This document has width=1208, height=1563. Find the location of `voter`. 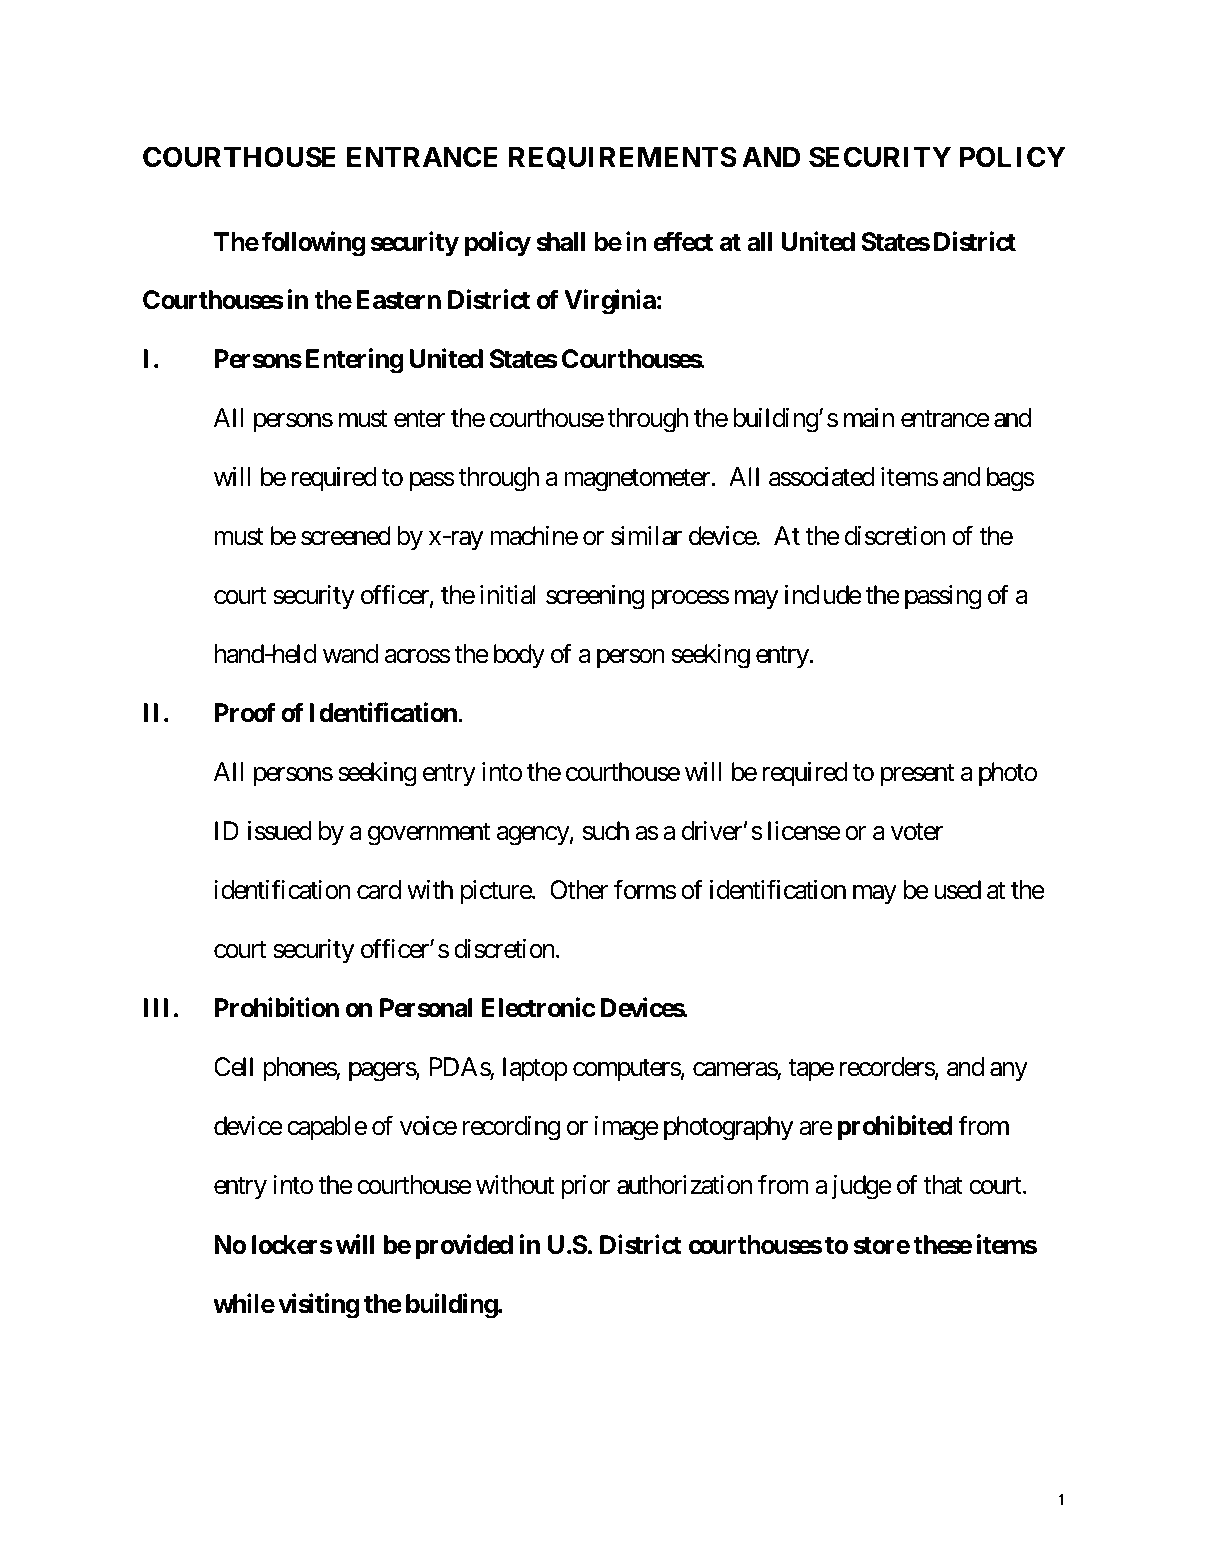

voter is located at coordinates (917, 832).
